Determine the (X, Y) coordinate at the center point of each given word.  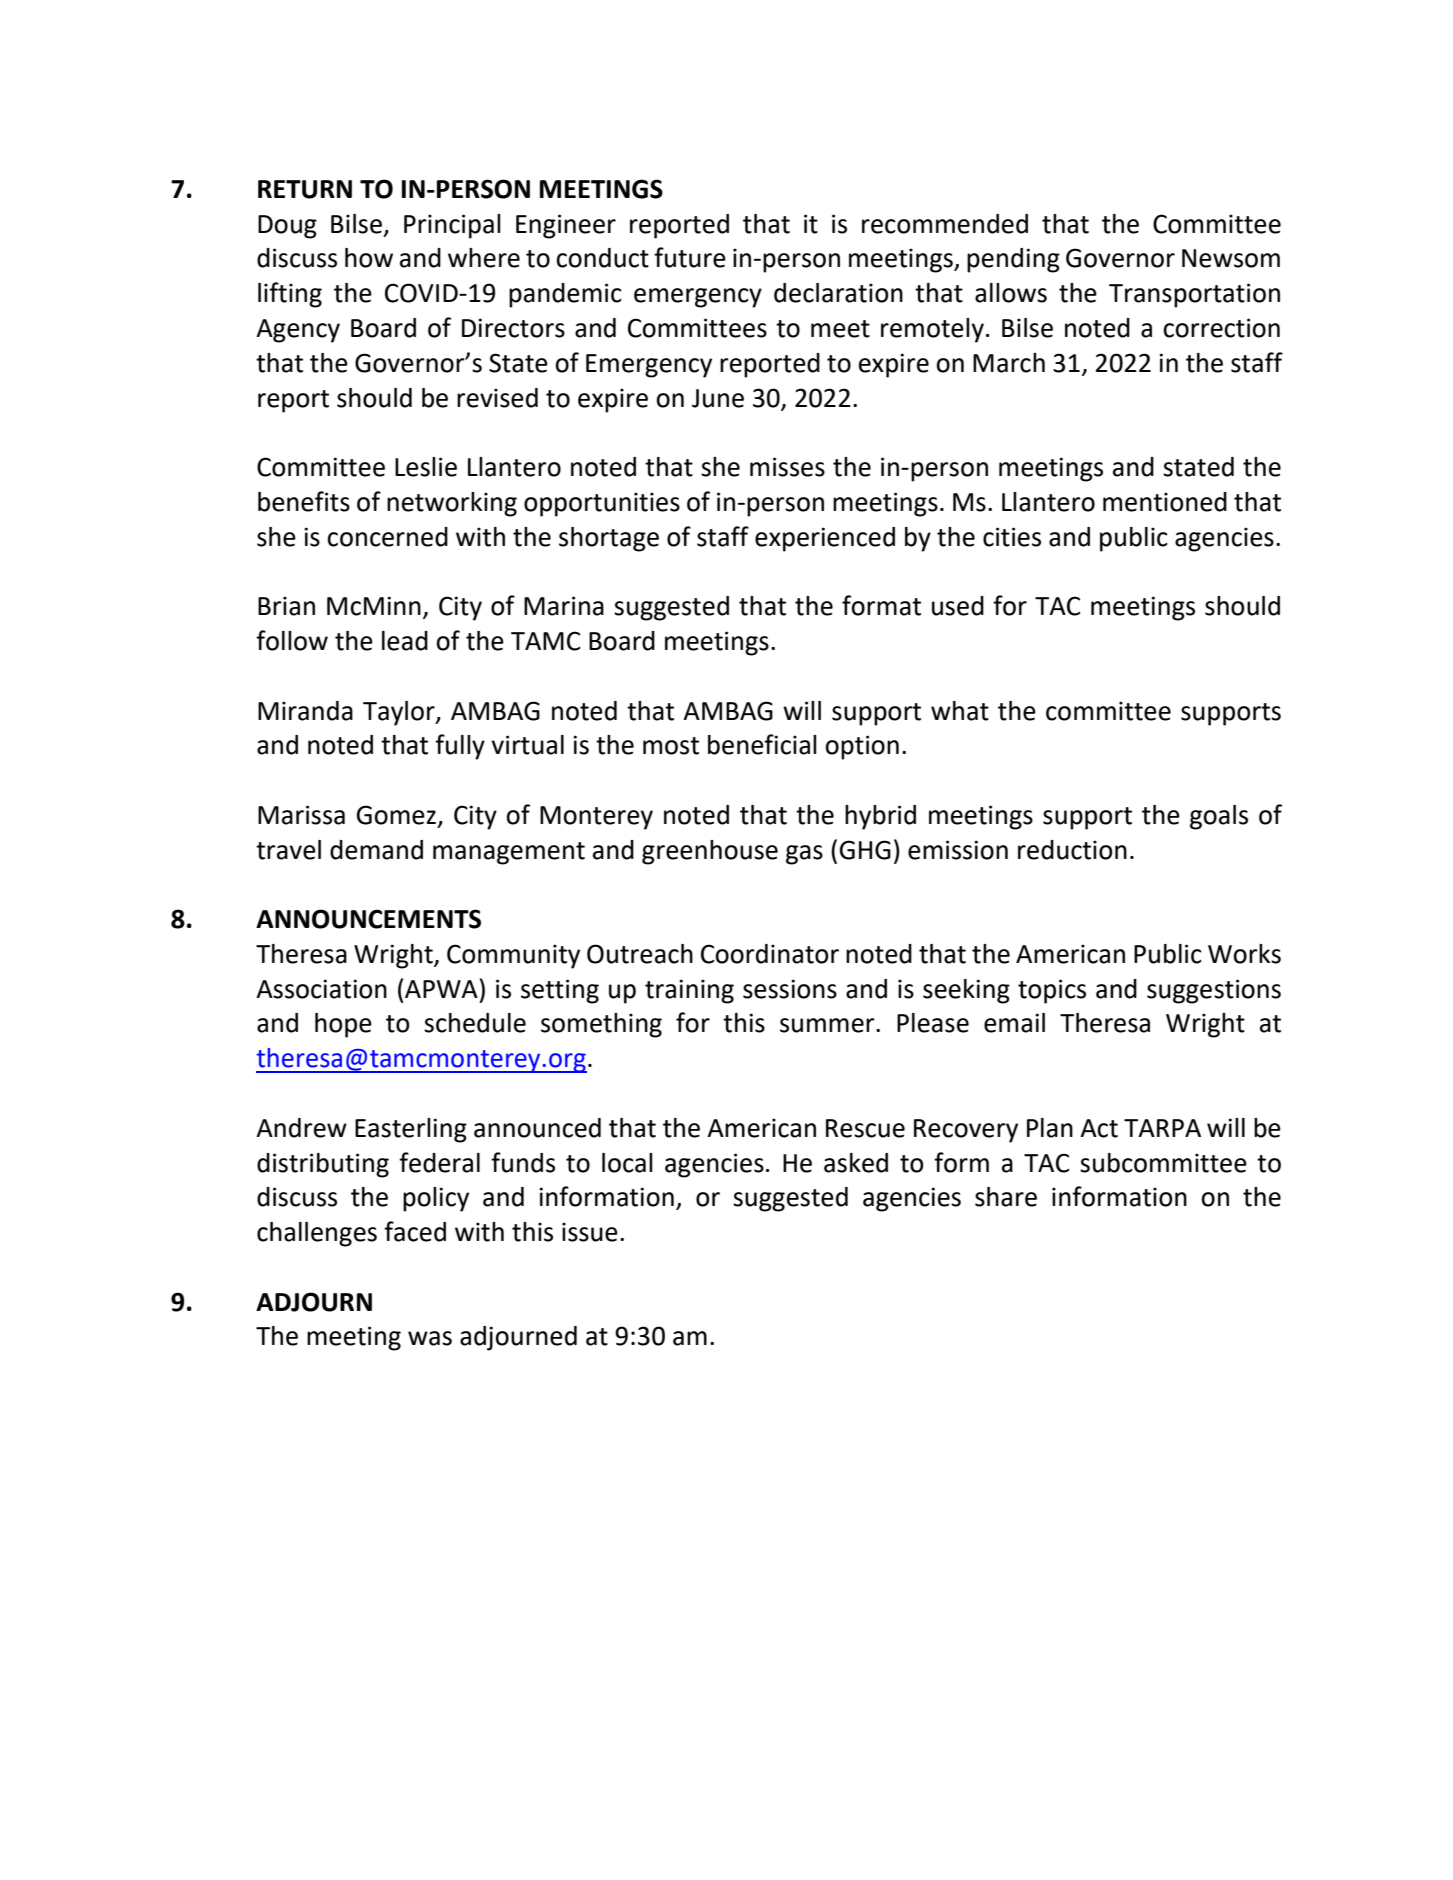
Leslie (426, 467)
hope (343, 1025)
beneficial (762, 744)
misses (787, 467)
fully (460, 747)
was (430, 1338)
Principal (452, 226)
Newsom (1231, 258)
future (690, 257)
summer (828, 1025)
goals (1219, 817)
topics (1052, 991)
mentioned (1165, 502)
